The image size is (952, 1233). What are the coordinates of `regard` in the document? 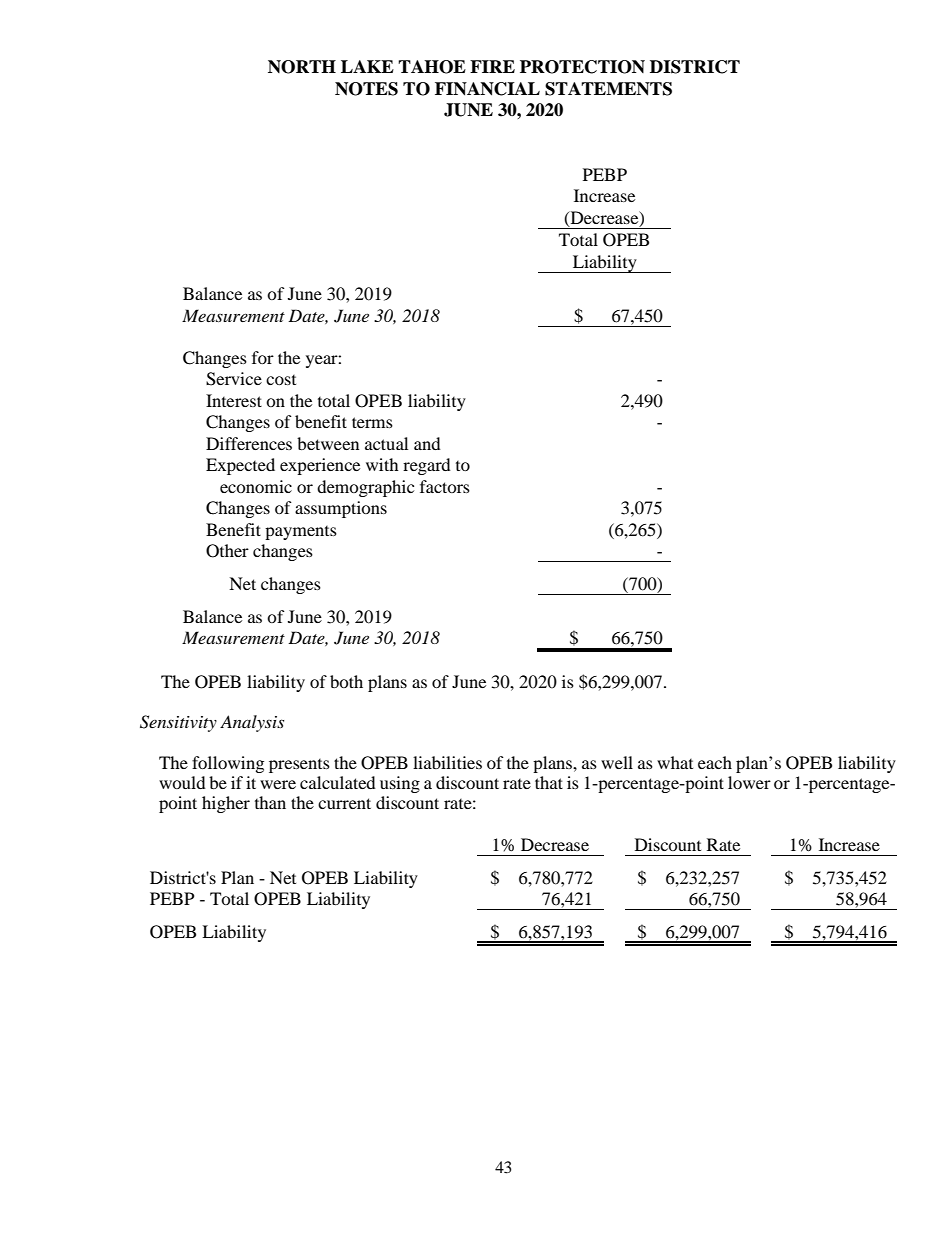 It's located at (427, 466).
